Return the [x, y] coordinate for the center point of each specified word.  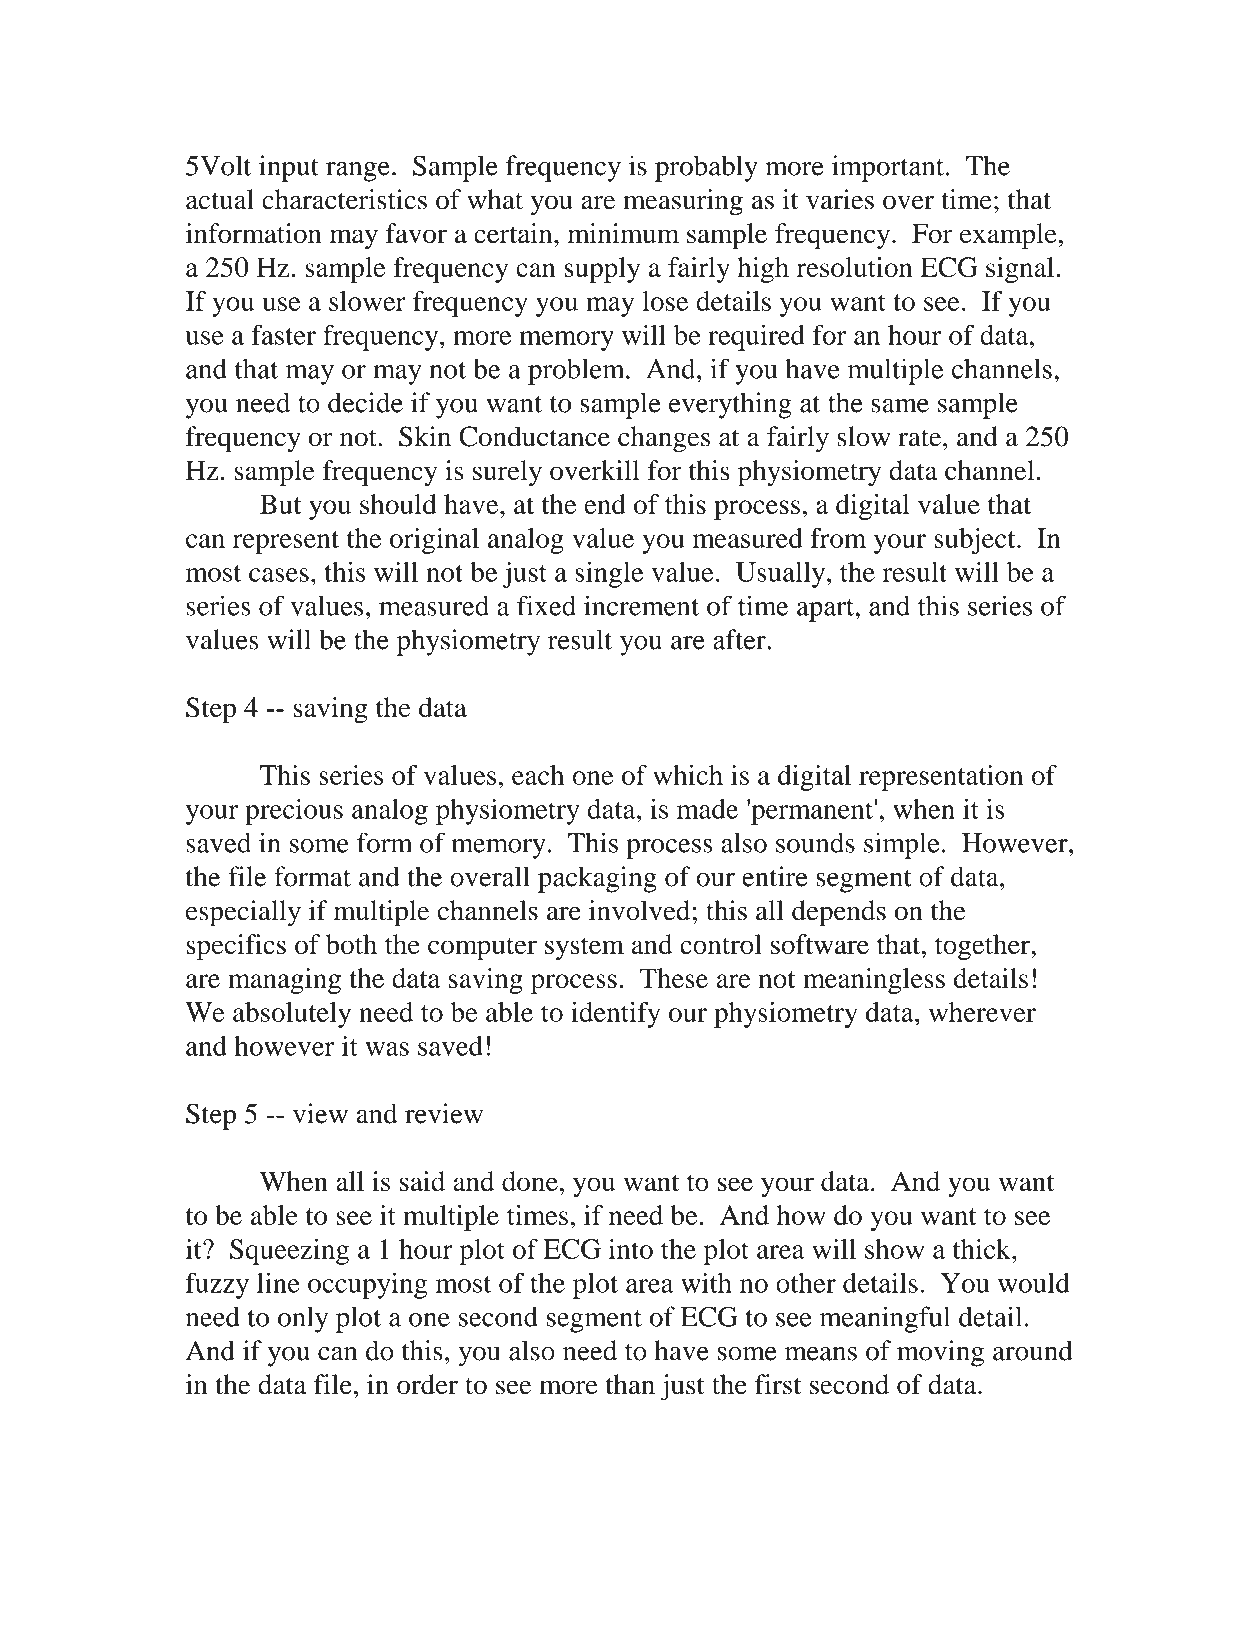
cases [279, 575]
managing [284, 981]
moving [940, 1353]
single [609, 574]
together [983, 947]
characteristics [344, 199]
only [303, 1319]
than [630, 1384]
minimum [623, 233]
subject [976, 541]
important [888, 168]
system [584, 948]
